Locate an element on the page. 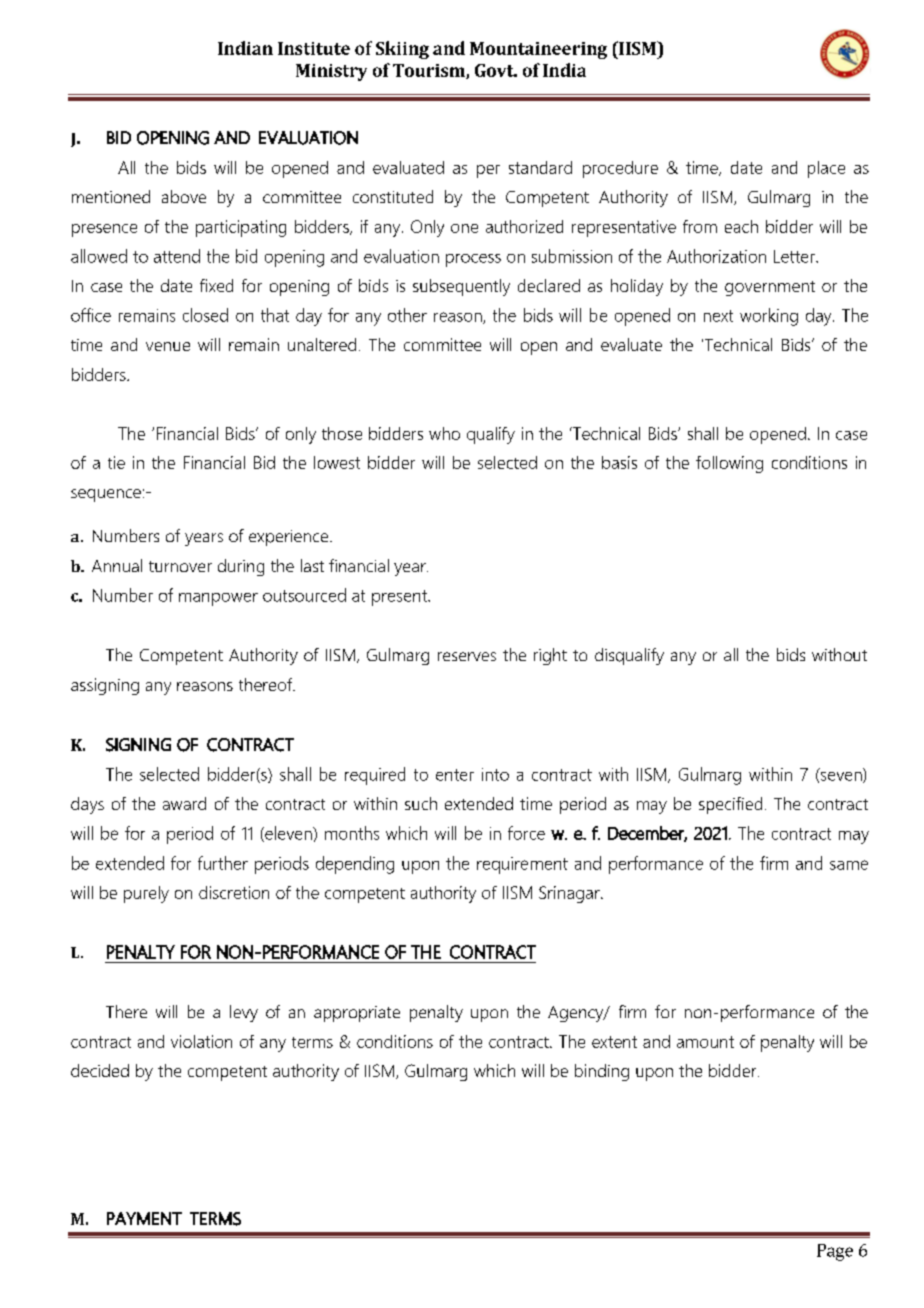 This page has width=924, height=1308. reserves is located at coordinates (467, 656).
